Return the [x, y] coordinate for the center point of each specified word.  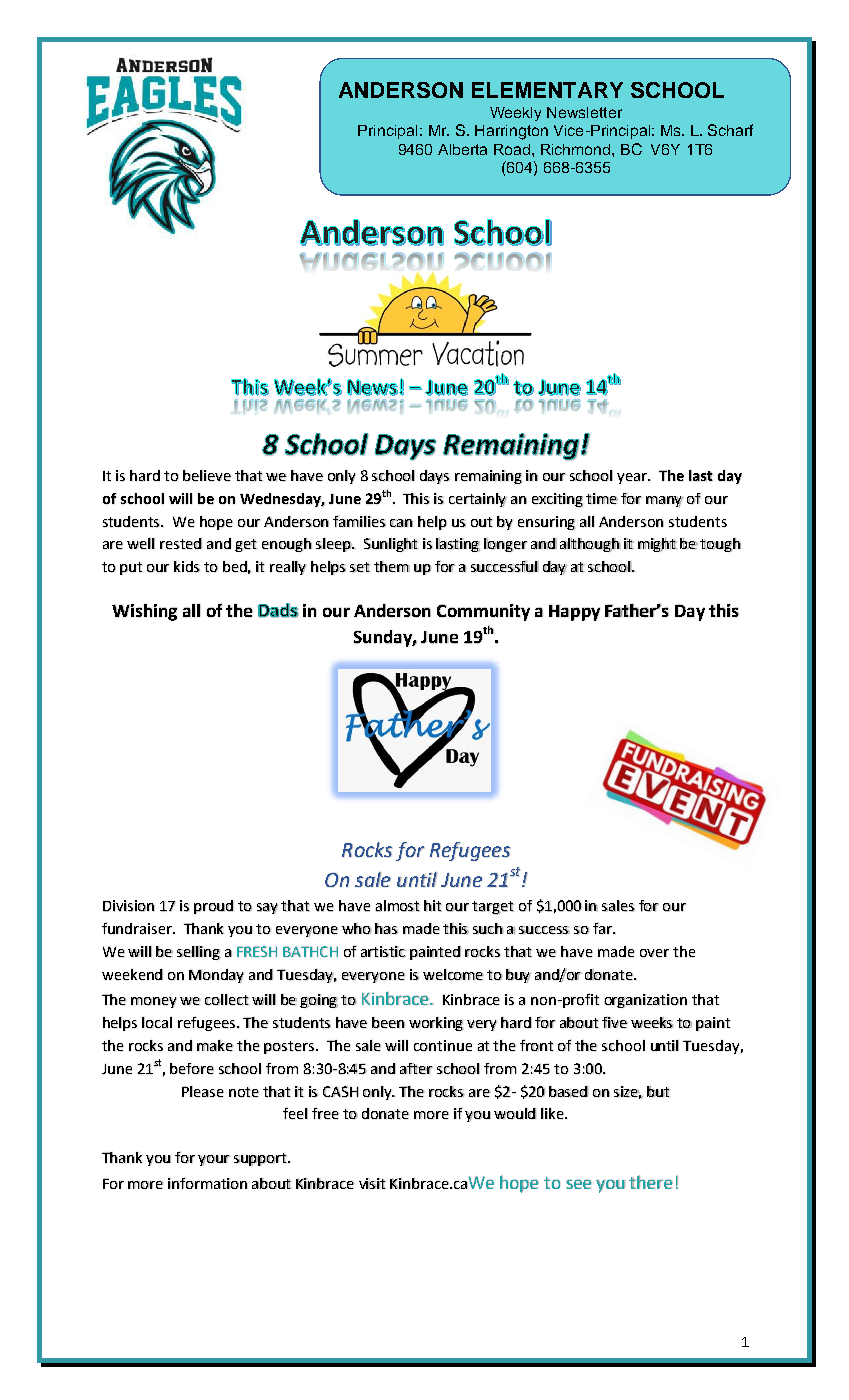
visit [372, 1183]
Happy [574, 612]
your [214, 1160]
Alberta [462, 149]
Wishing [144, 612]
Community [483, 612]
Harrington [511, 132]
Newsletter [584, 112]
